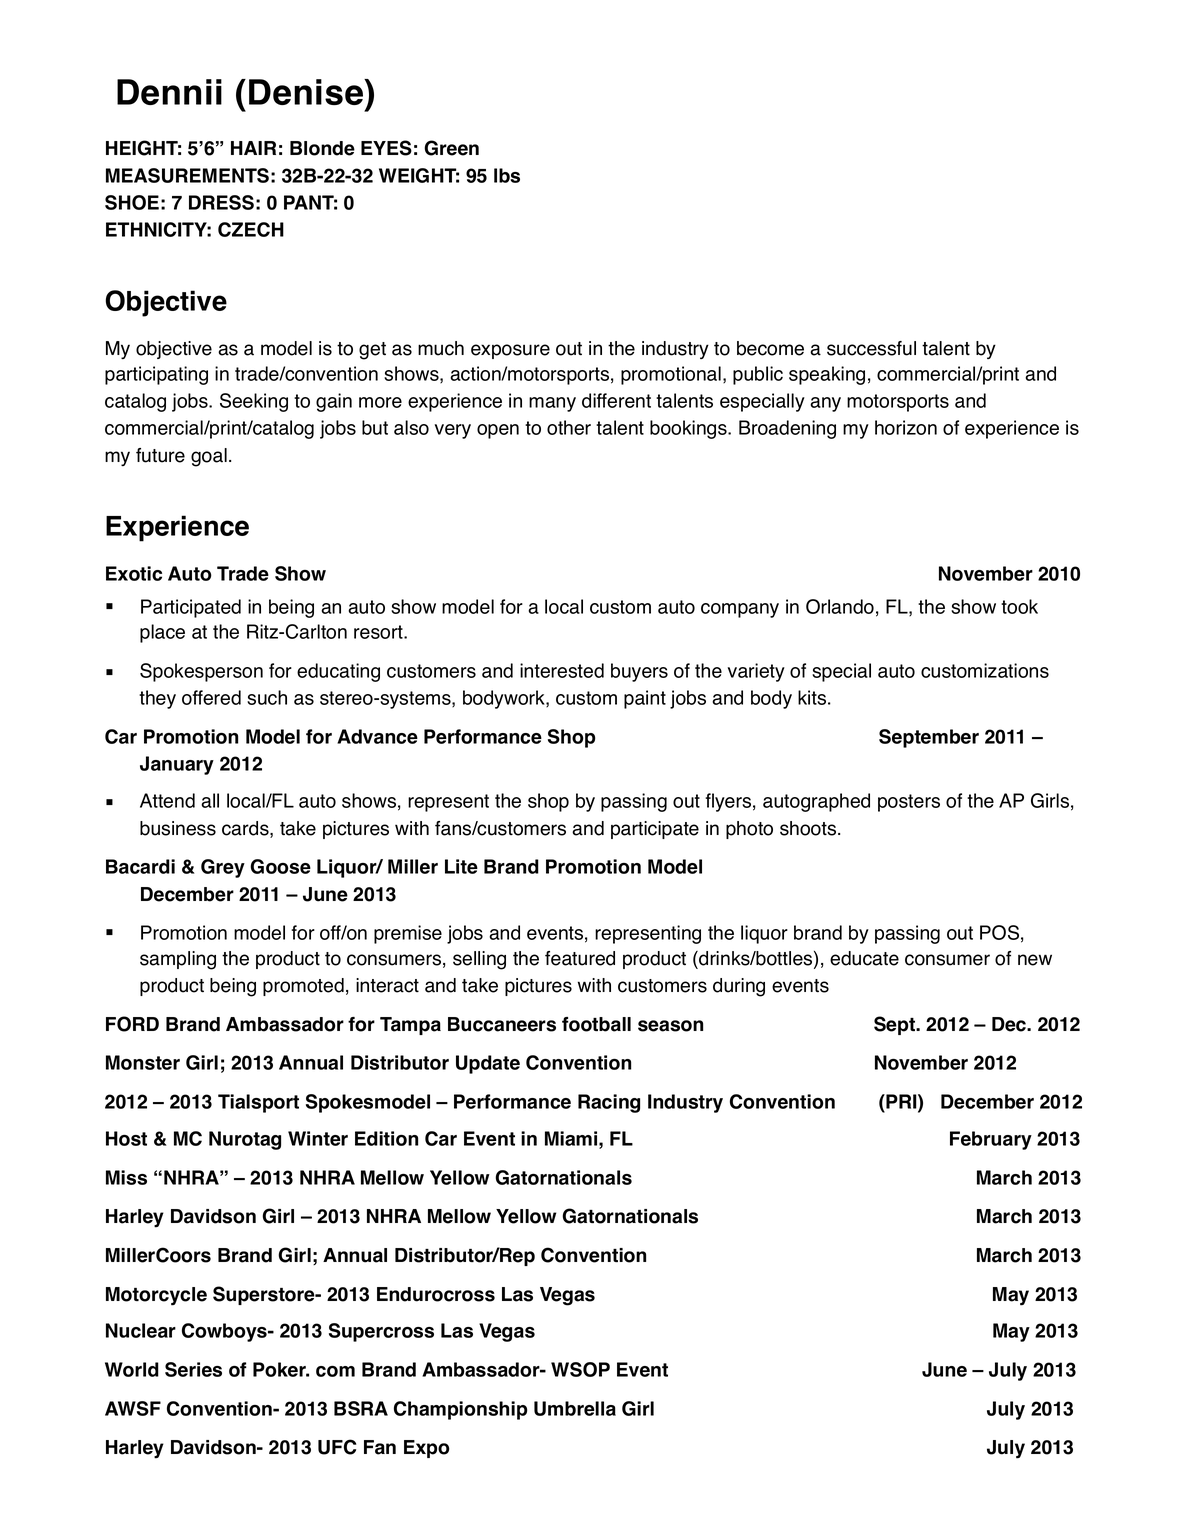  What do you see at coordinates (253, 148) in the document?
I see `HAIR` at bounding box center [253, 148].
